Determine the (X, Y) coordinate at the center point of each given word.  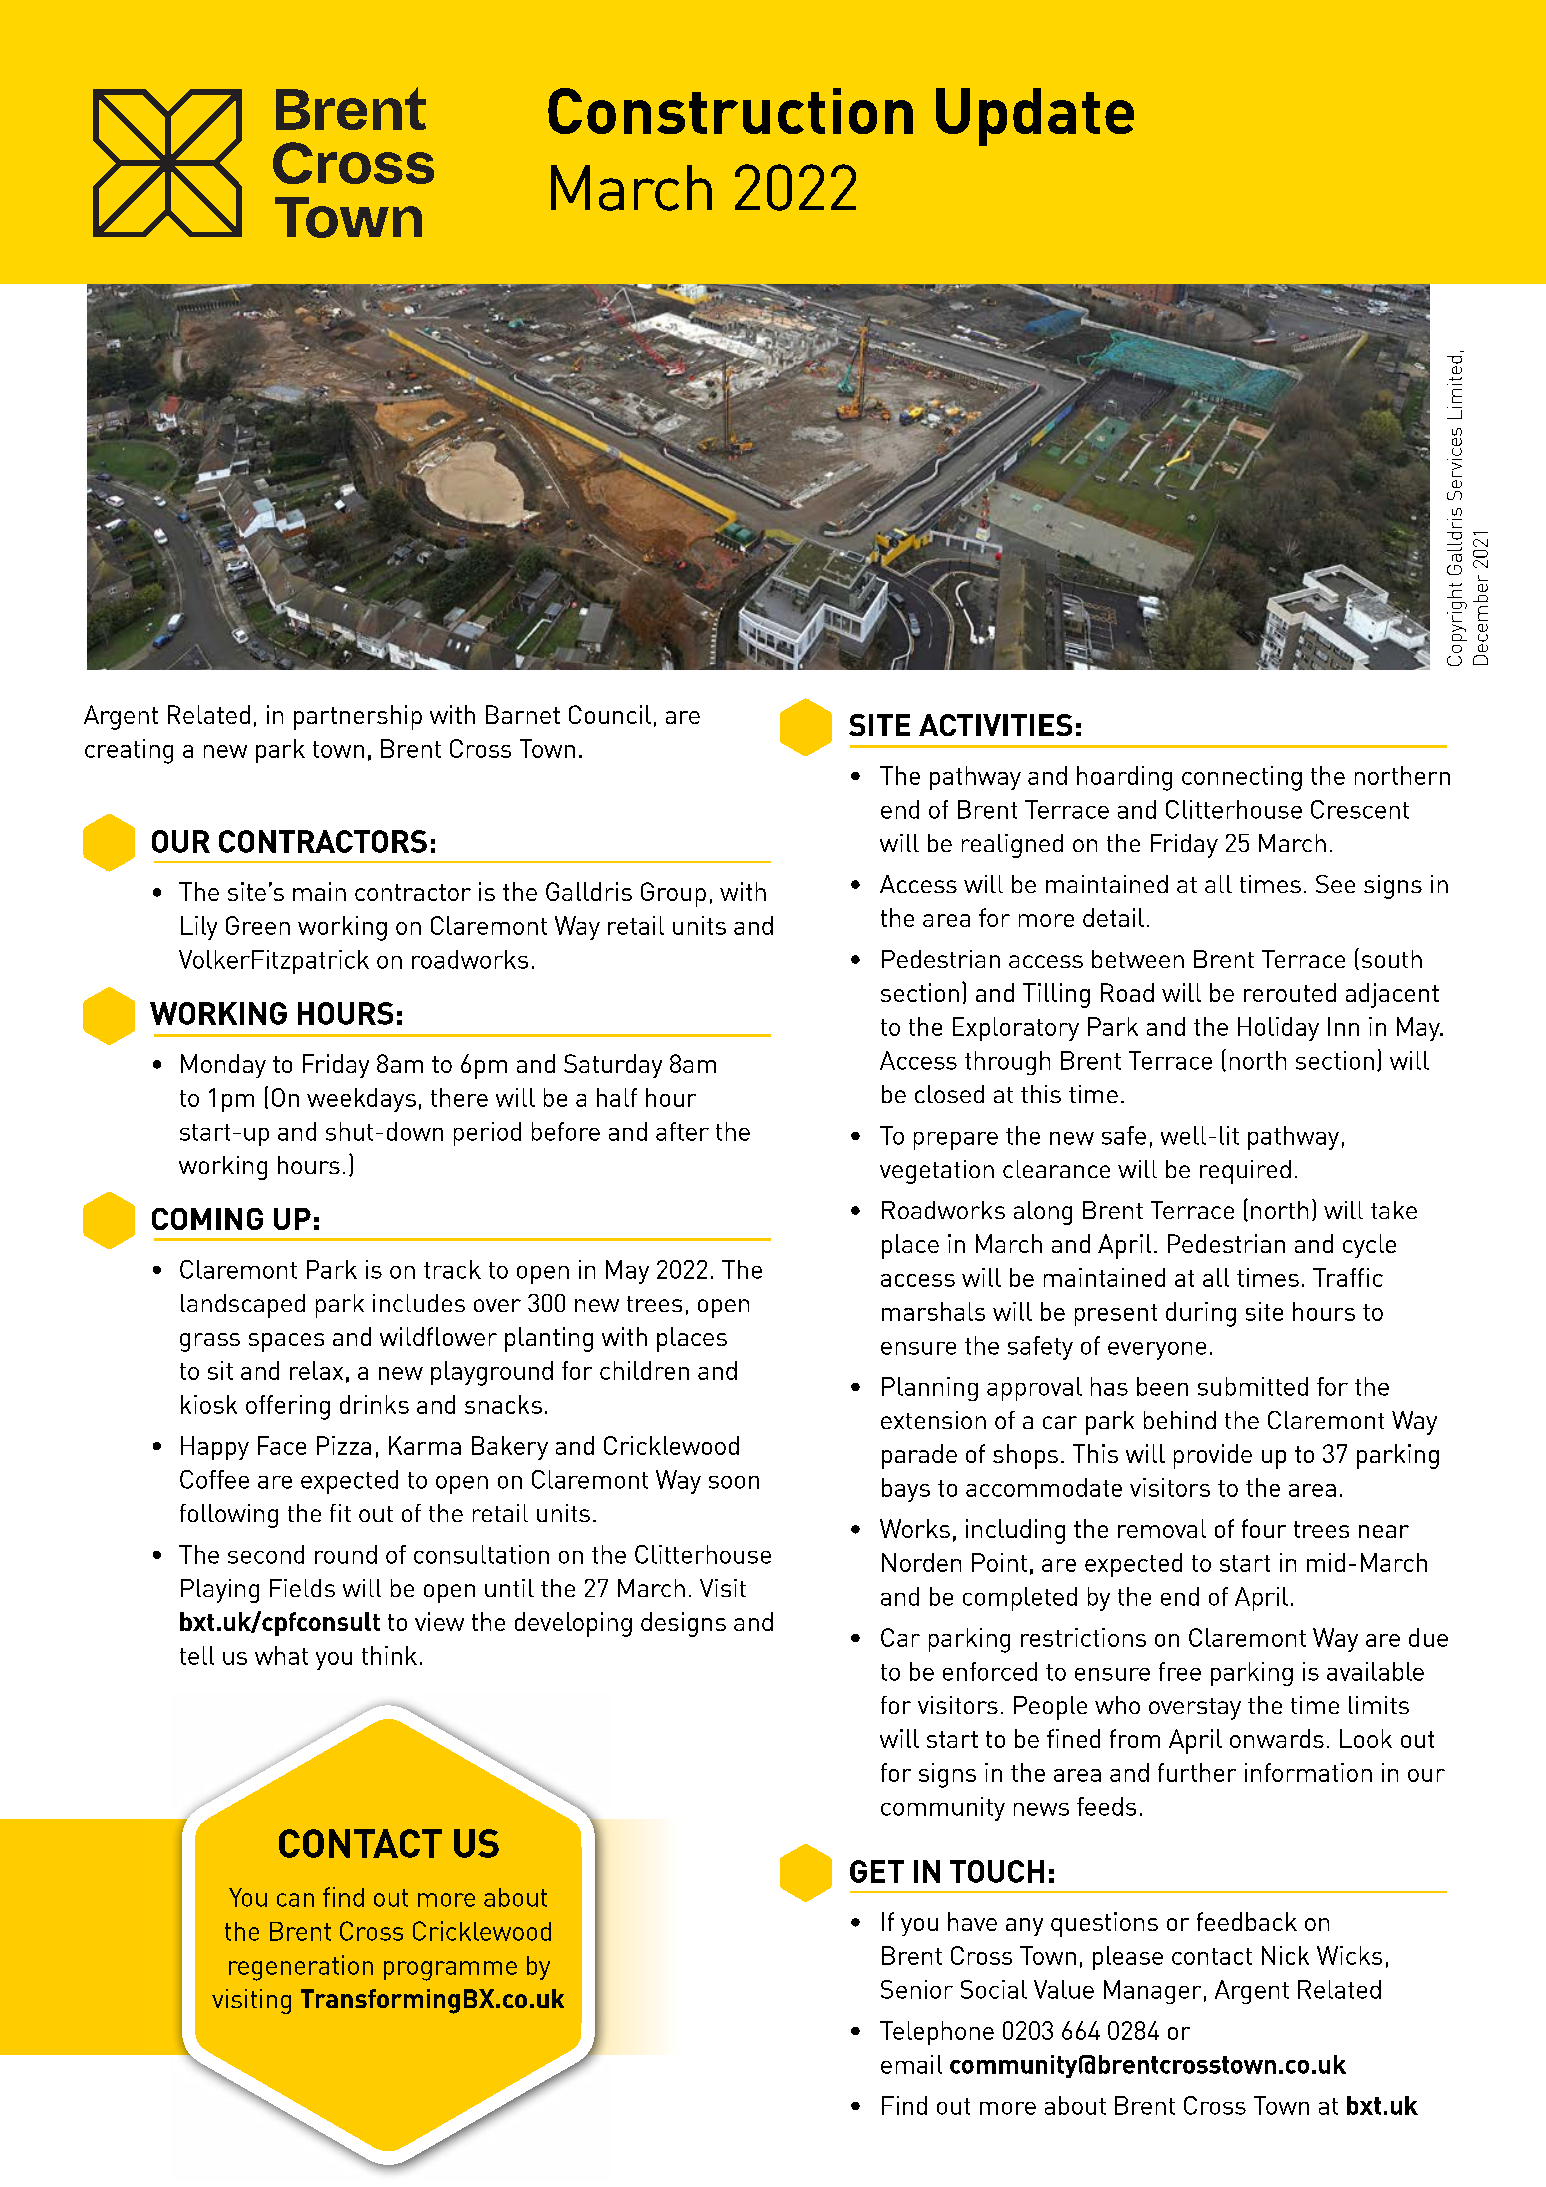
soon (734, 1482)
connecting (1242, 778)
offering (288, 1407)
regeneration (301, 1968)
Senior (917, 1989)
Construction (730, 111)
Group (673, 894)
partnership (358, 717)
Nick (1285, 1955)
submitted (1253, 1386)
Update (1035, 117)
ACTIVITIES (995, 725)
